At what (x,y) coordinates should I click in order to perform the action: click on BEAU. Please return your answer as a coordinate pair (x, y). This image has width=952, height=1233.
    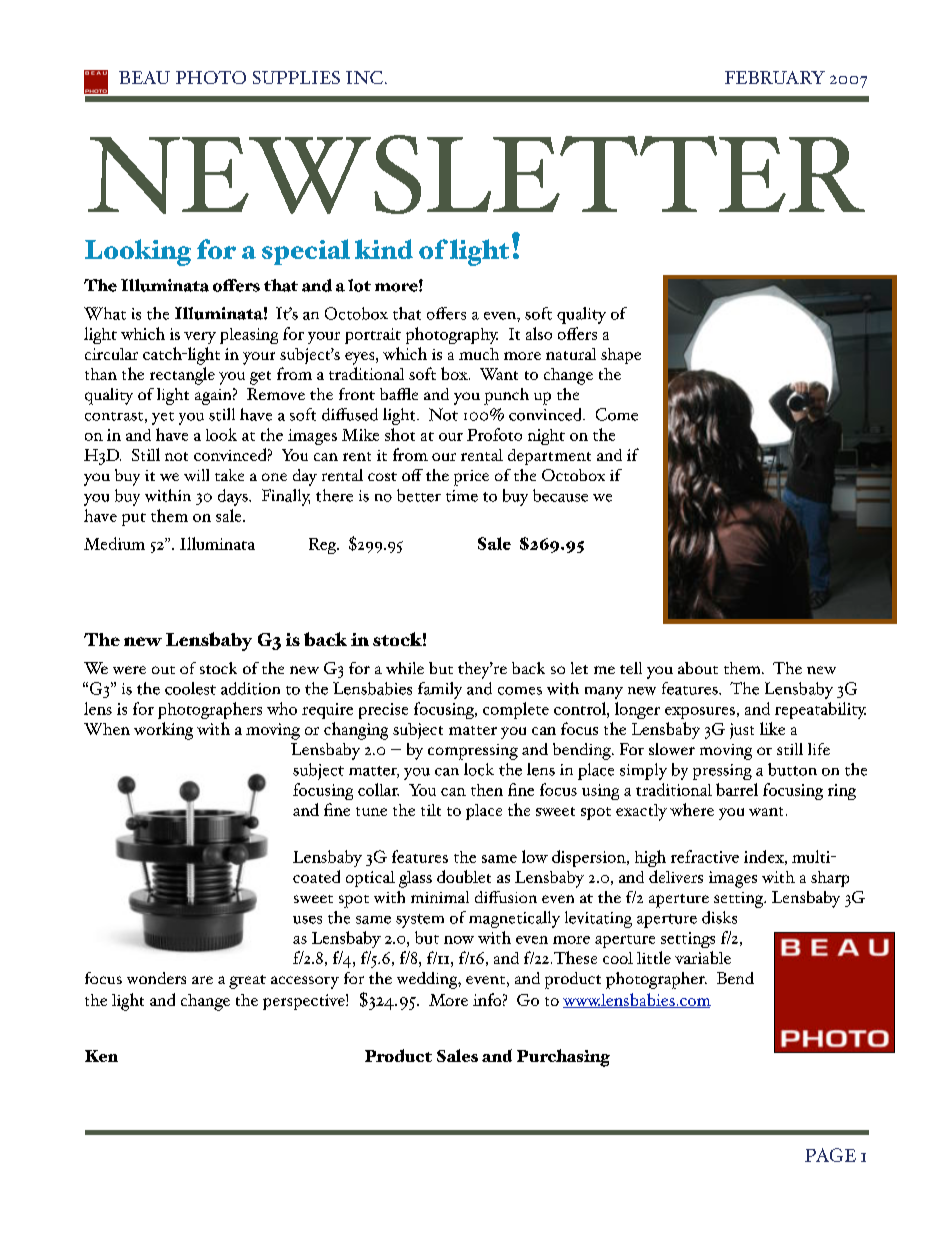
    Looking at the image, I should click on (144, 77).
